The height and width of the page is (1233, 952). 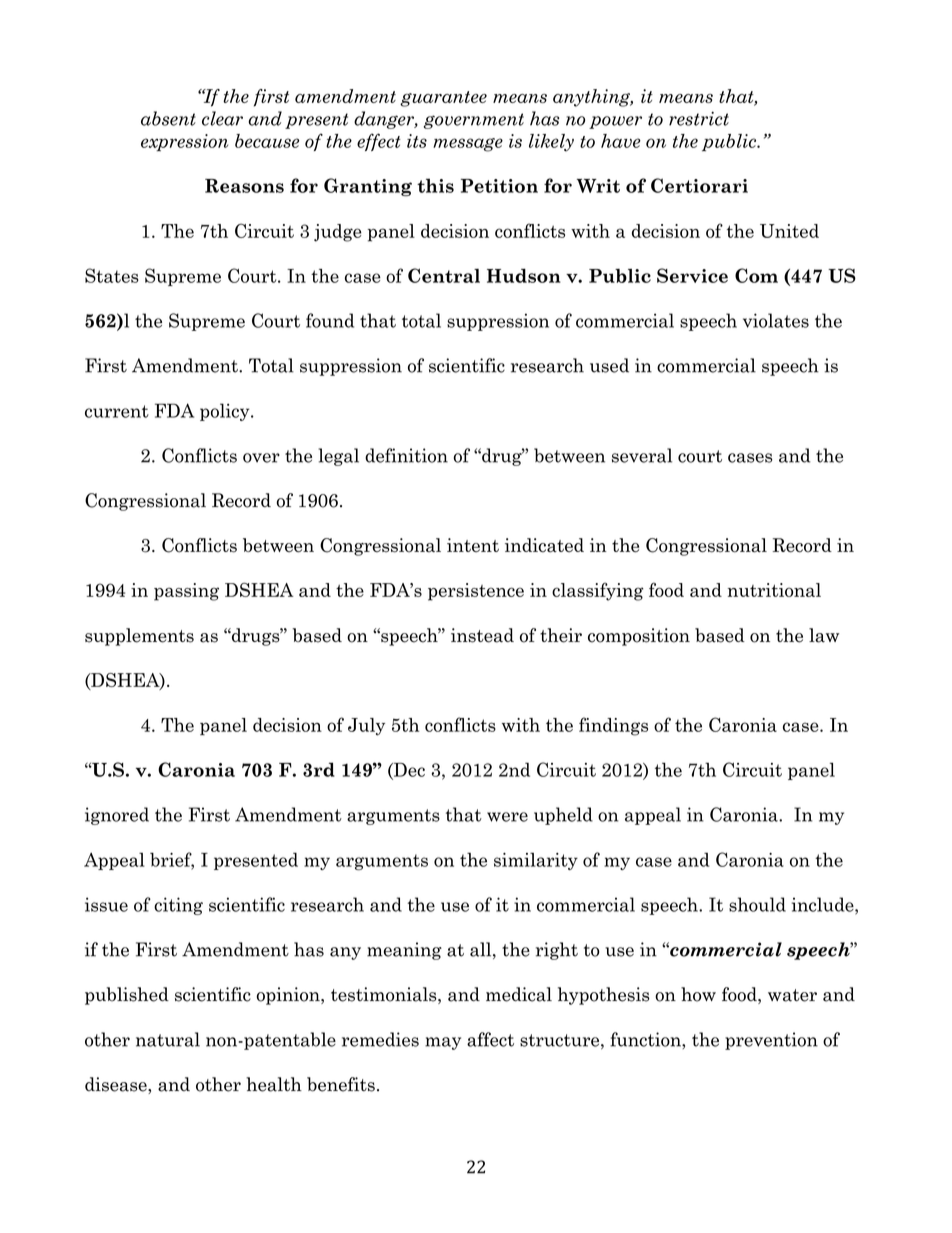 I want to click on nutritional, so click(x=774, y=590).
